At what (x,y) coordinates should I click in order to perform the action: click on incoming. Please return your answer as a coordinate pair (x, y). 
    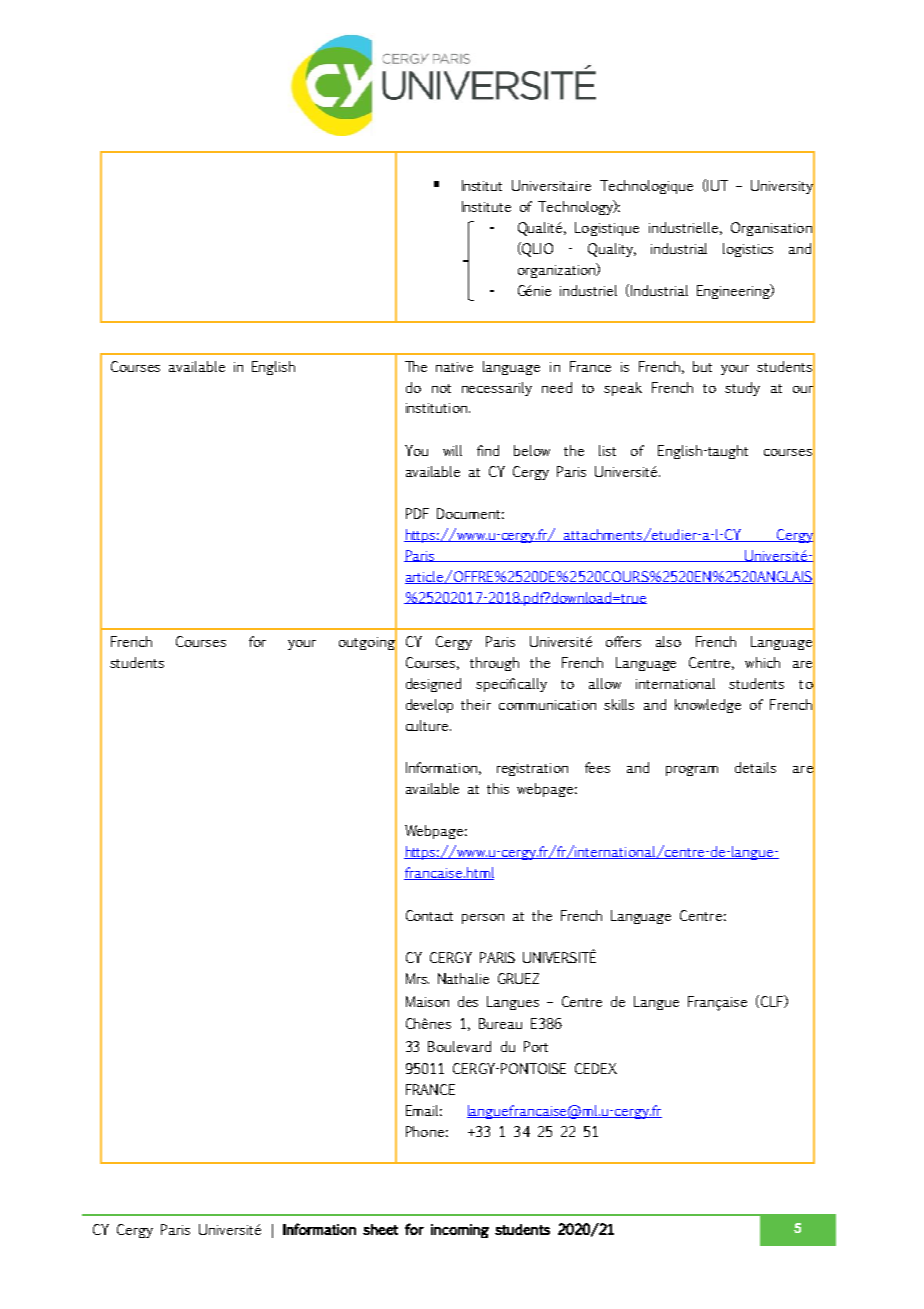
    Looking at the image, I should click on (460, 1231).
